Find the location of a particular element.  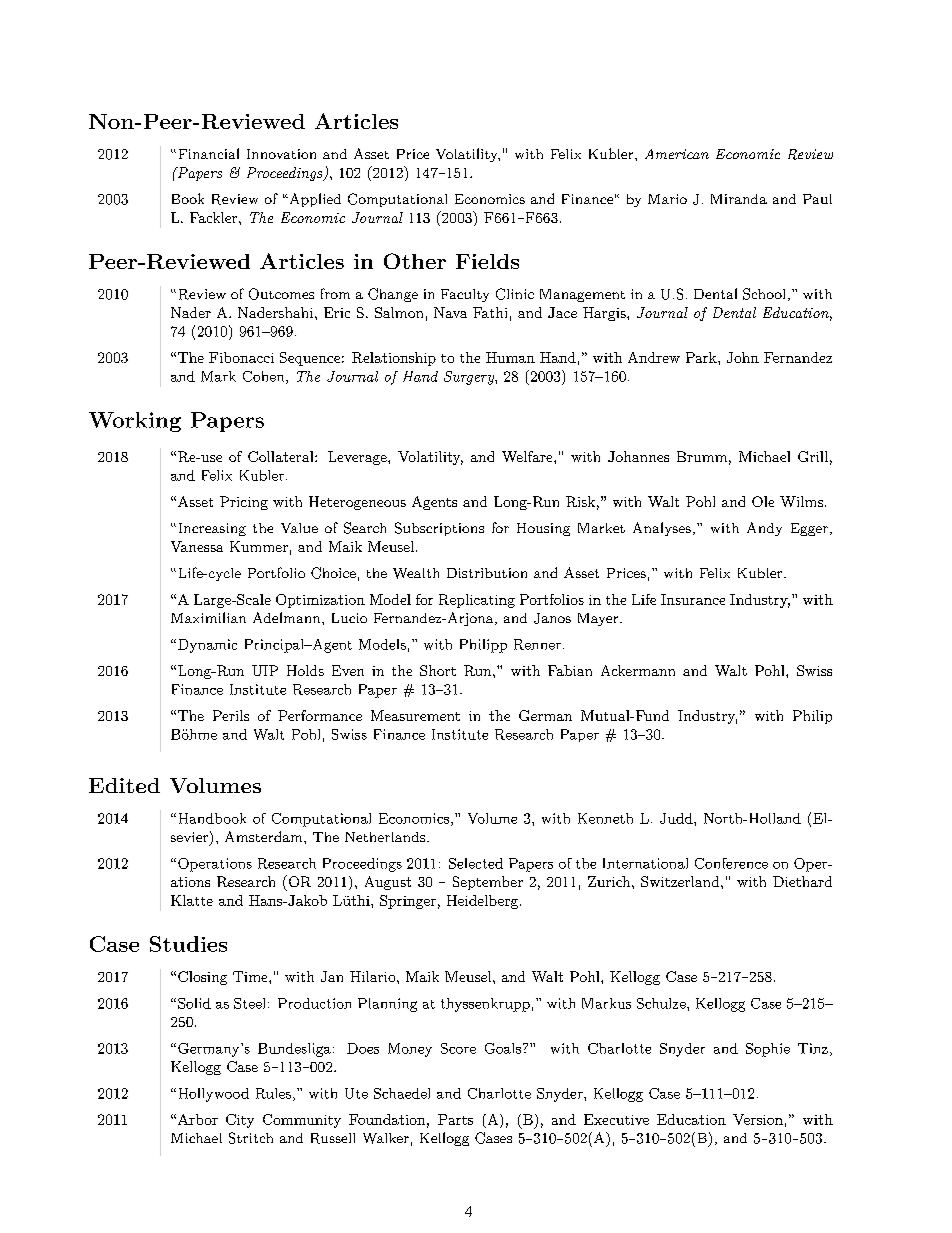

Ole is located at coordinates (763, 501).
